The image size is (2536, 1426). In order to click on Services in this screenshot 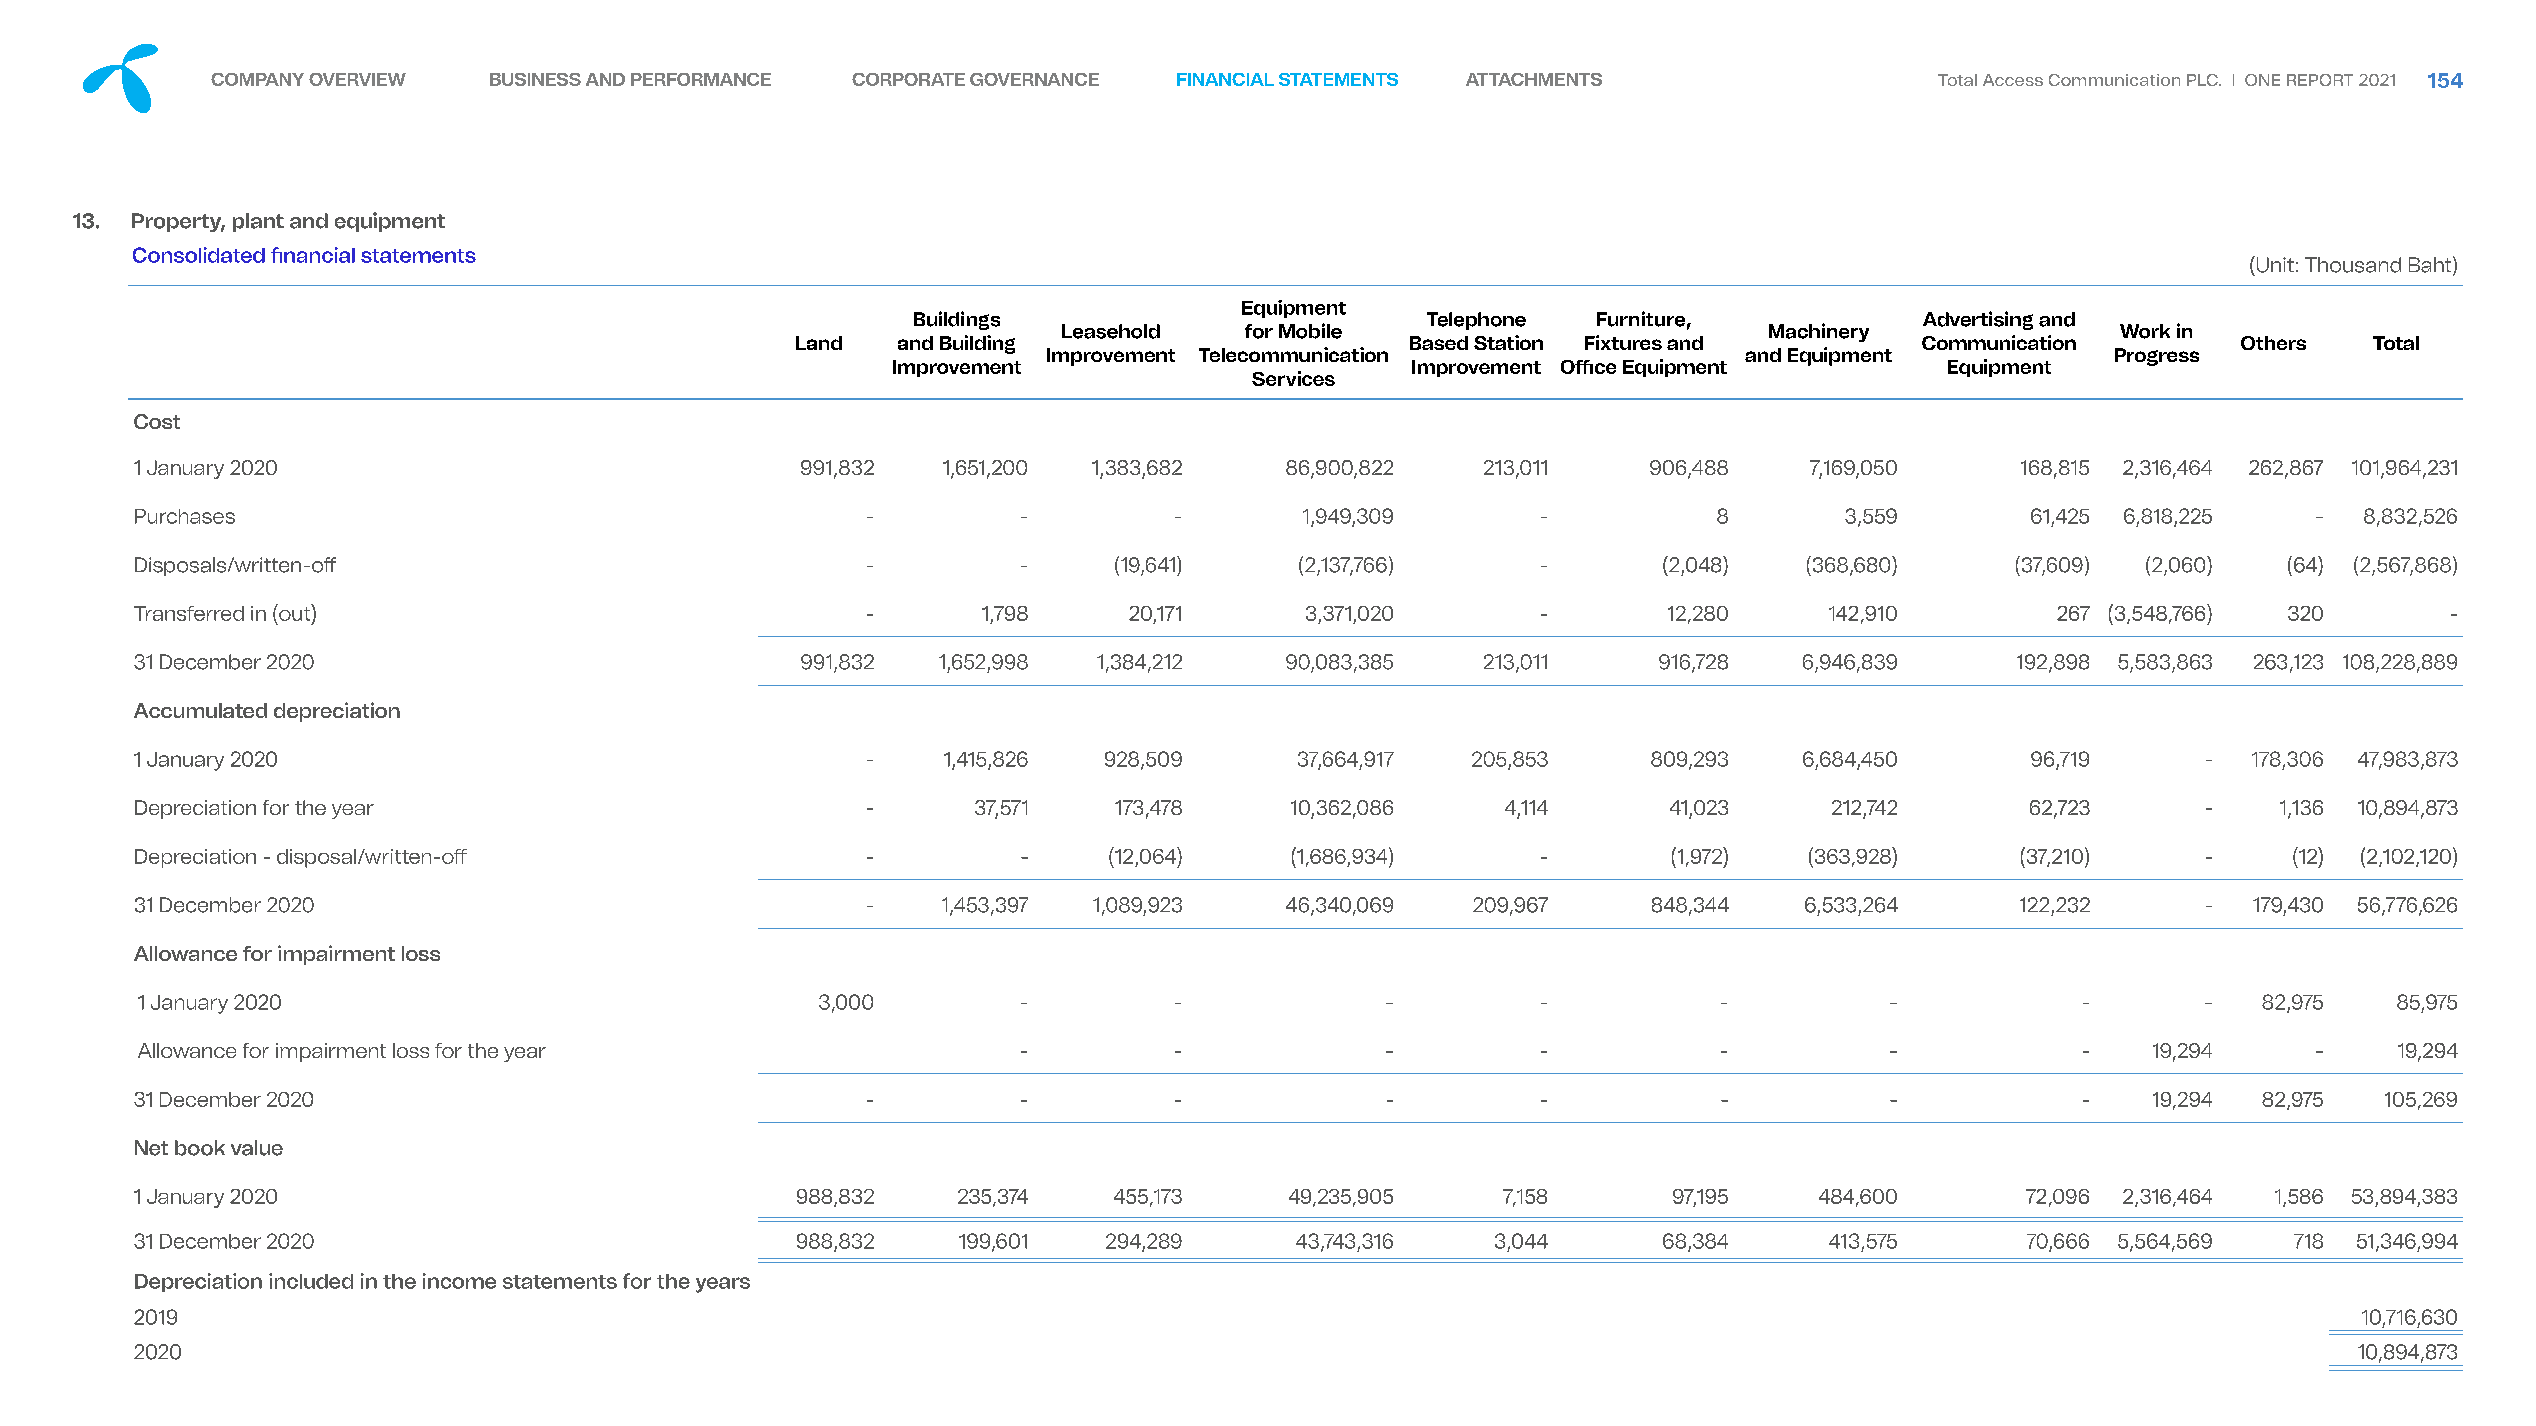, I will do `click(1293, 378)`.
